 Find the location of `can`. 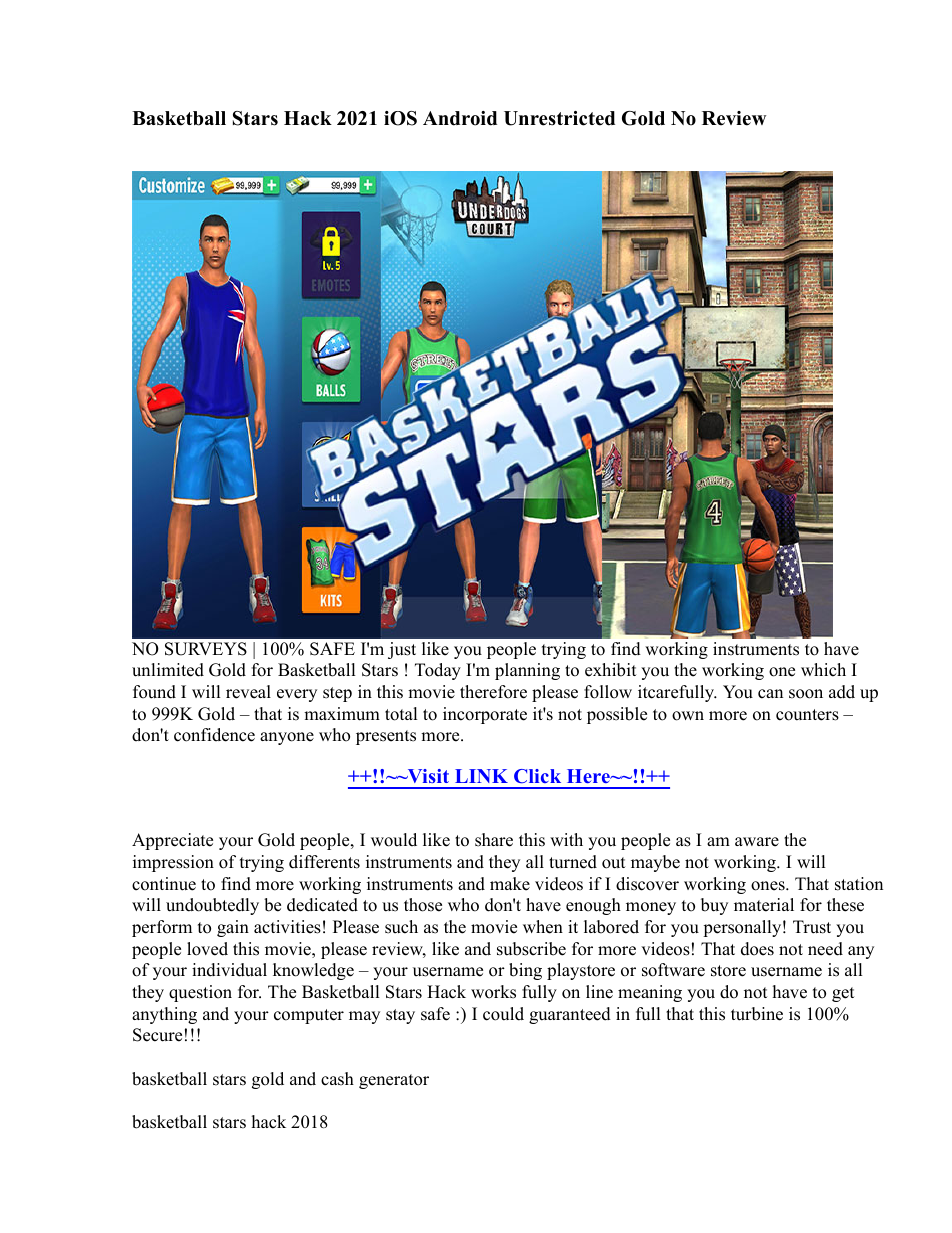

can is located at coordinates (770, 694).
